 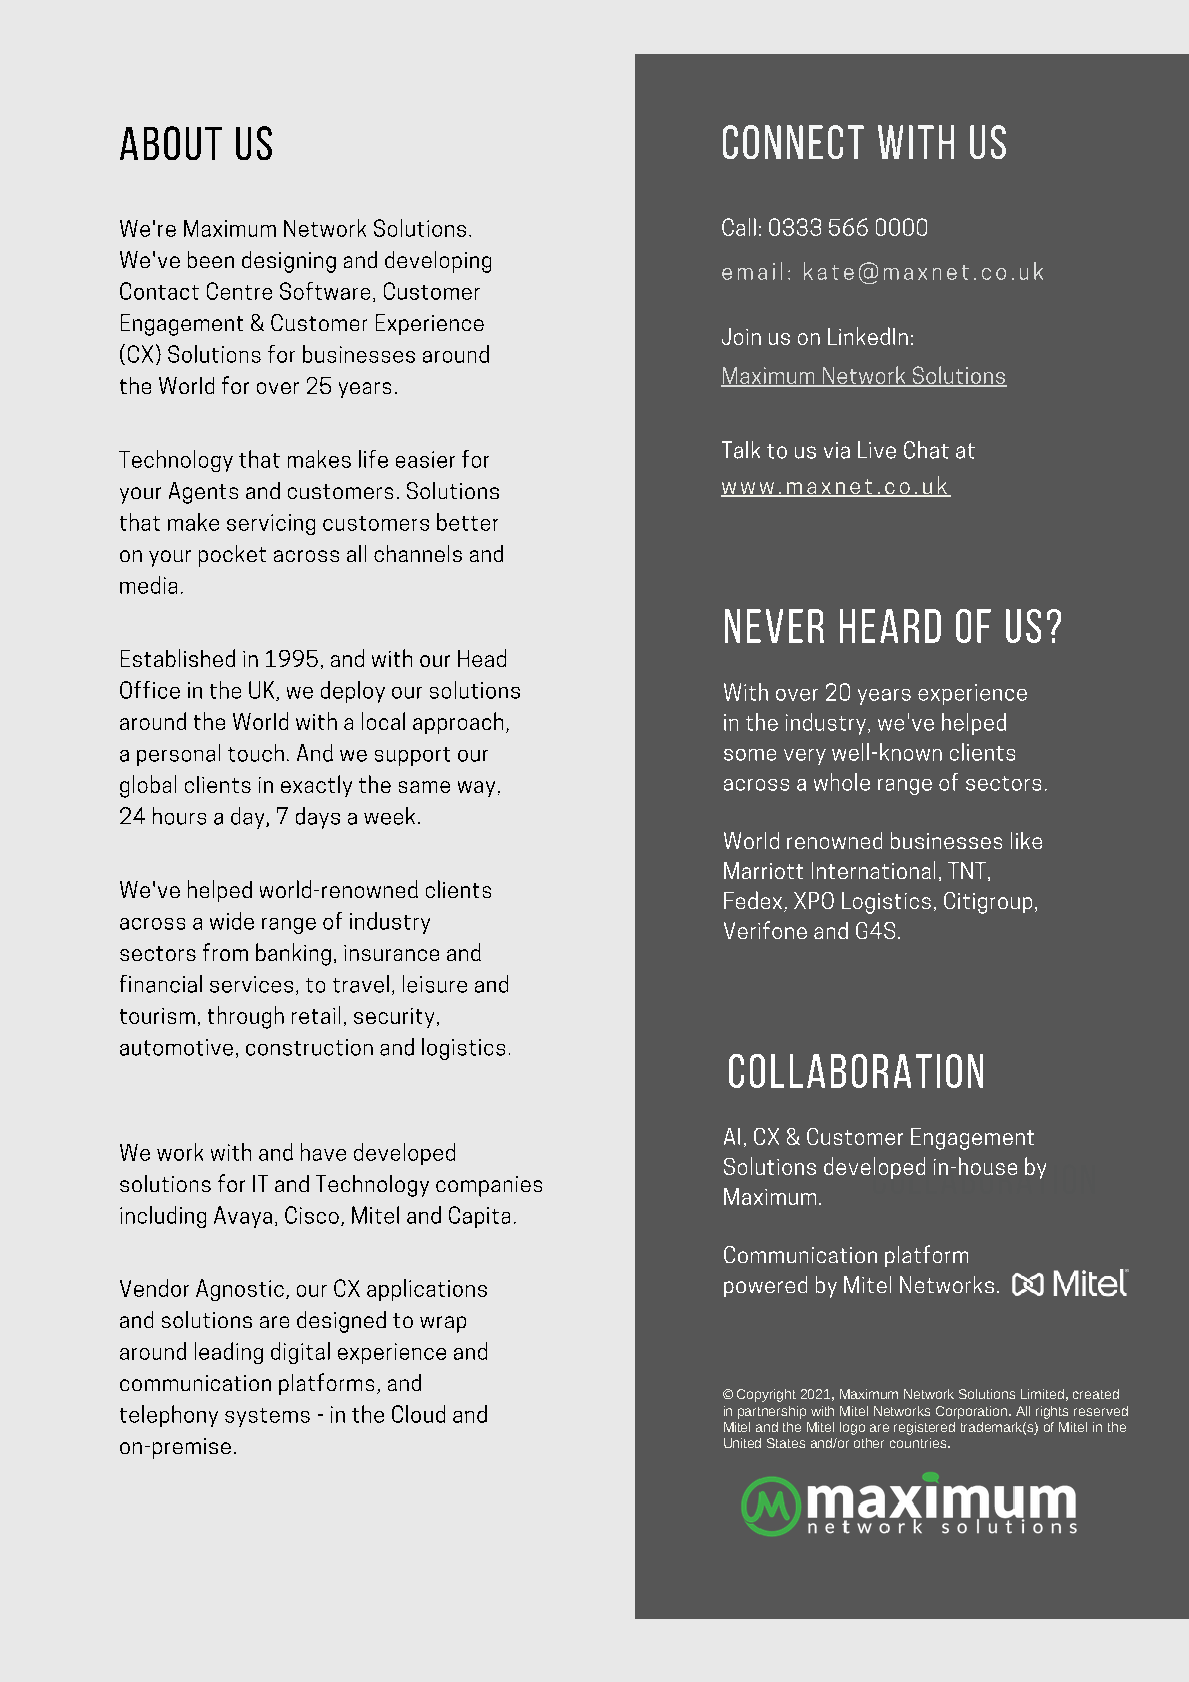 I want to click on ABOUT, so click(x=171, y=143).
